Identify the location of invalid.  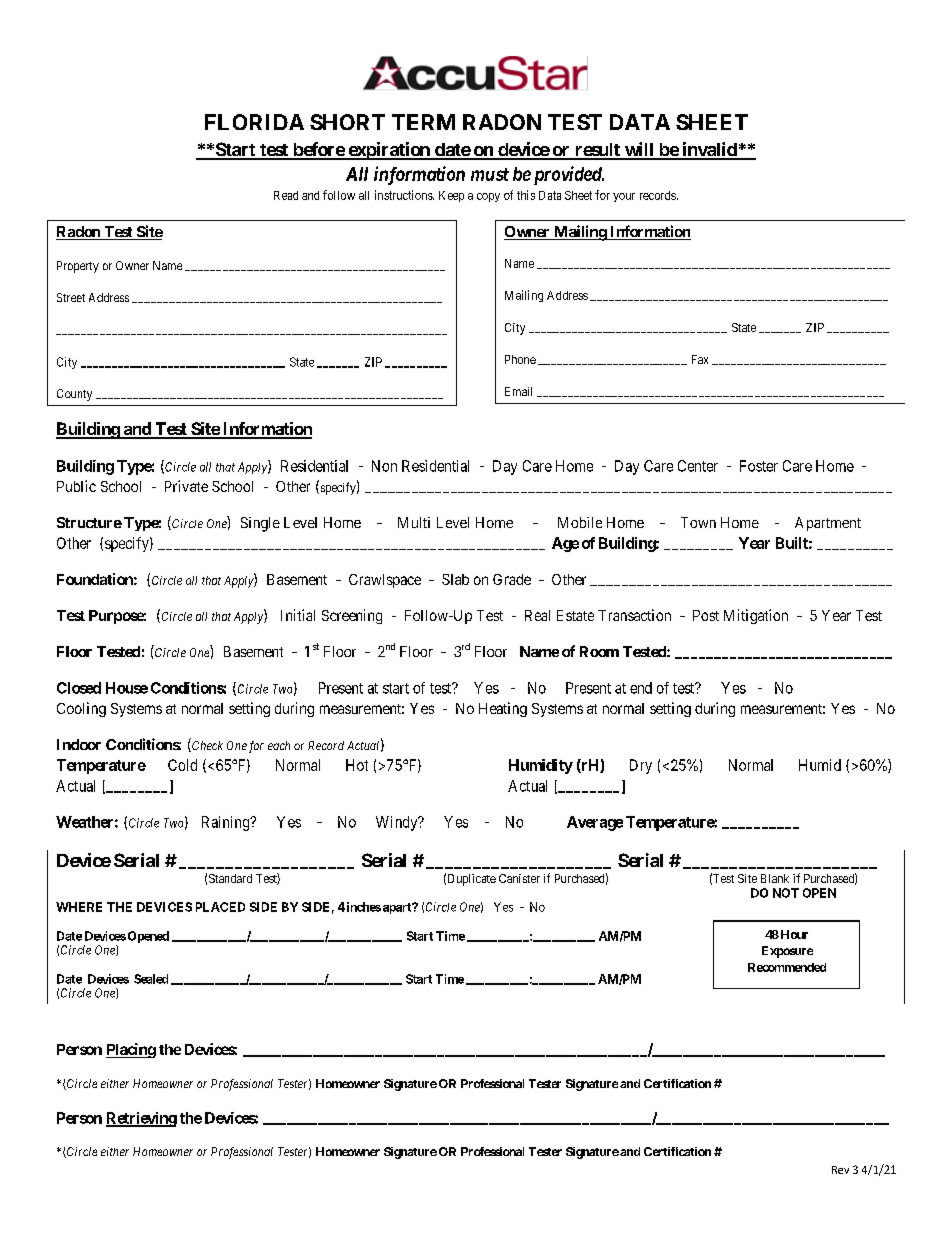
(709, 150).
